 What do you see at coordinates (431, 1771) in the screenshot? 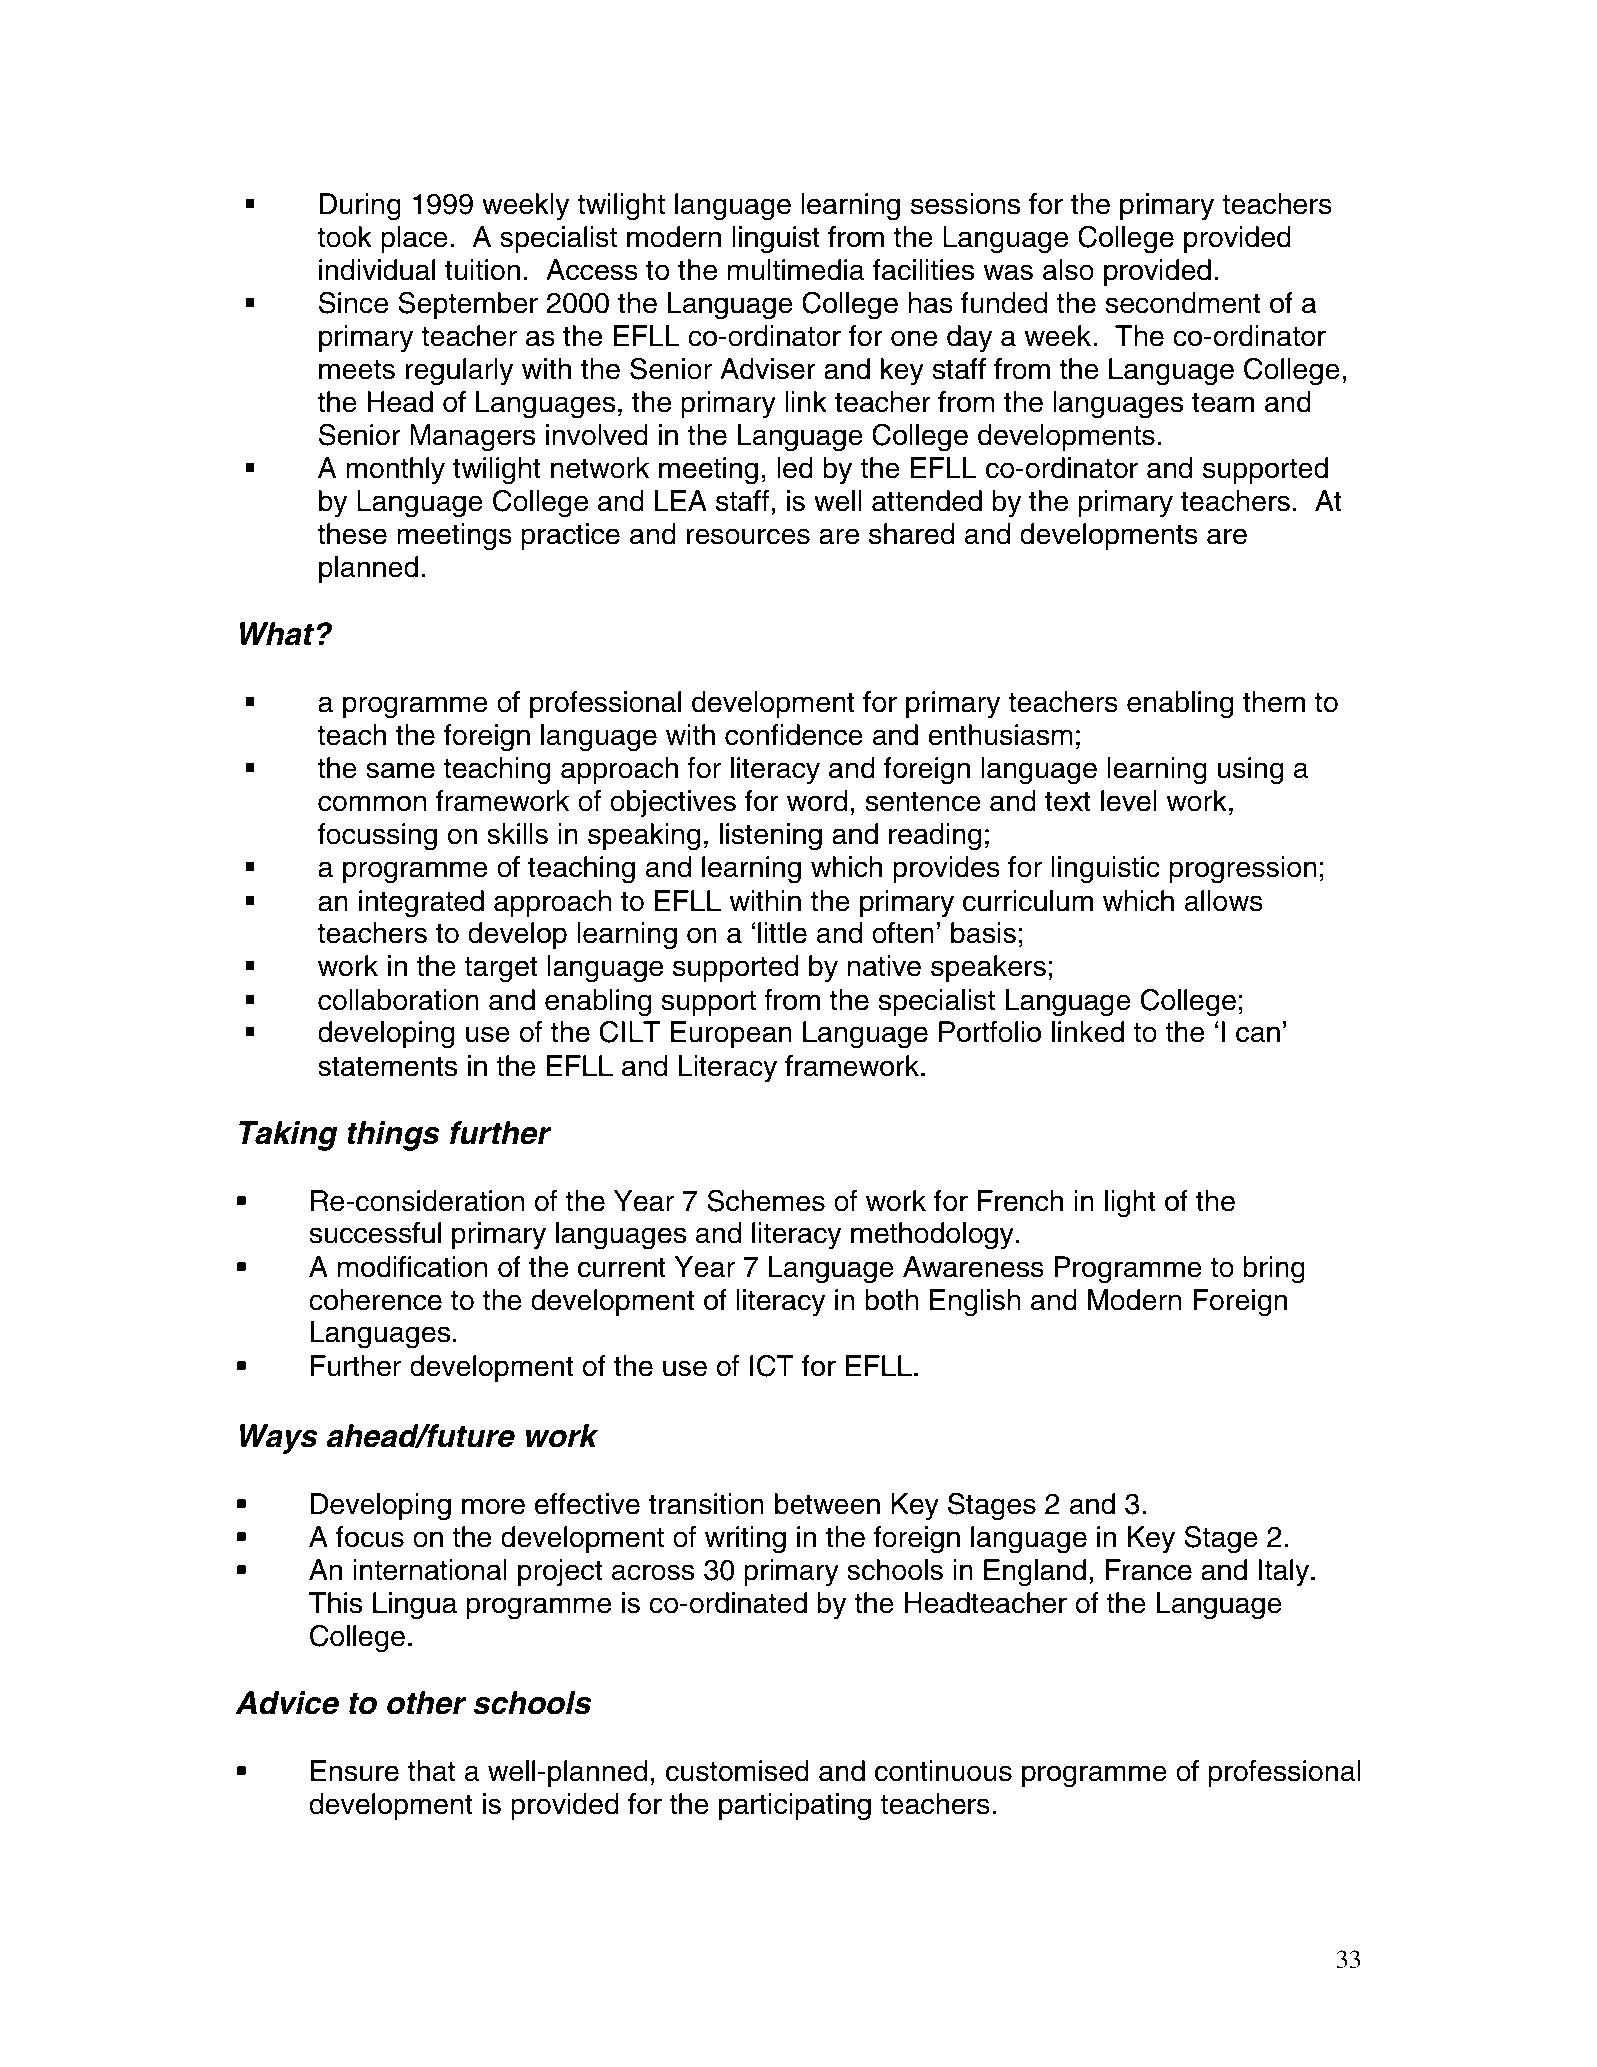
I see `that` at bounding box center [431, 1771].
